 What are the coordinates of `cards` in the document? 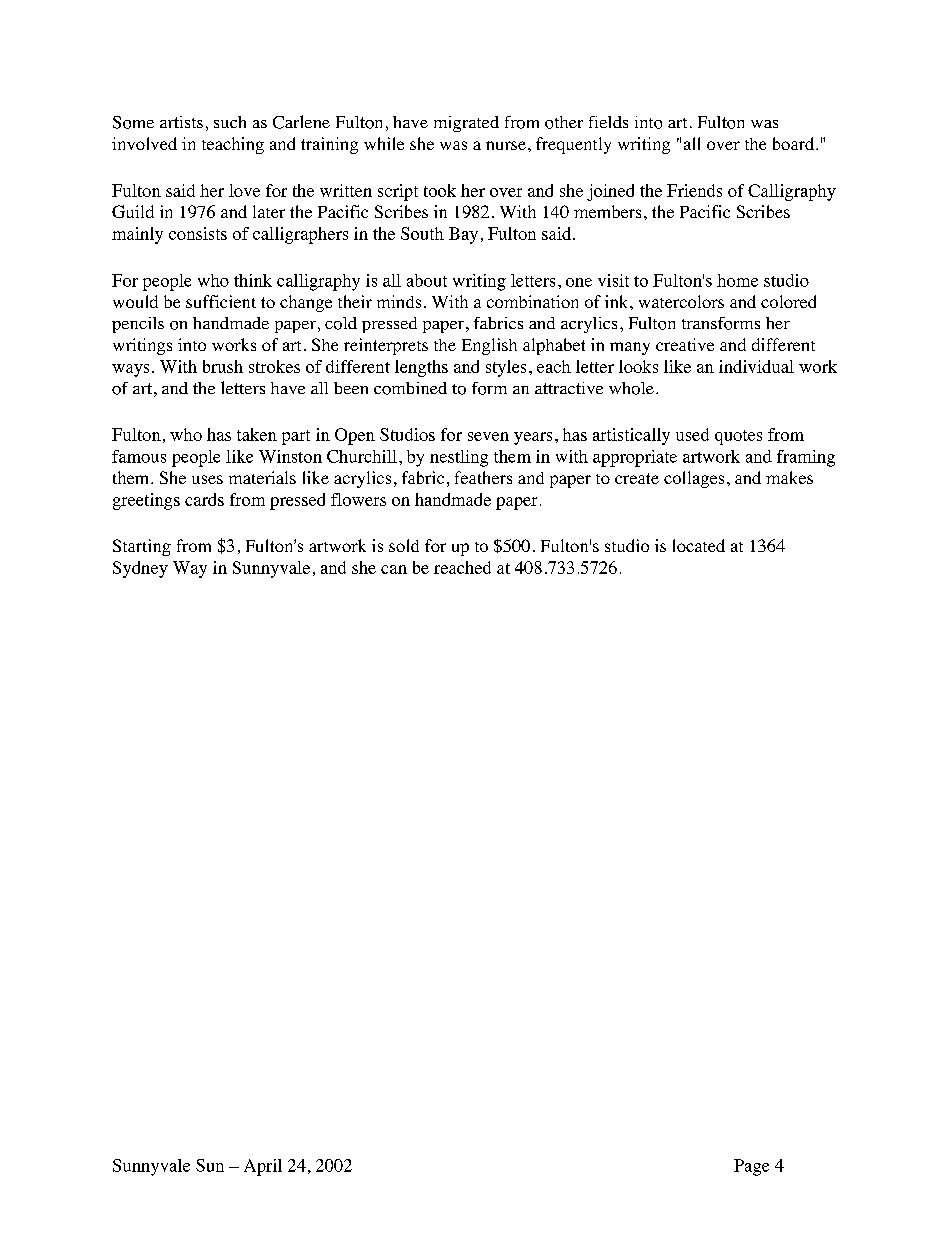 It's located at (204, 499).
